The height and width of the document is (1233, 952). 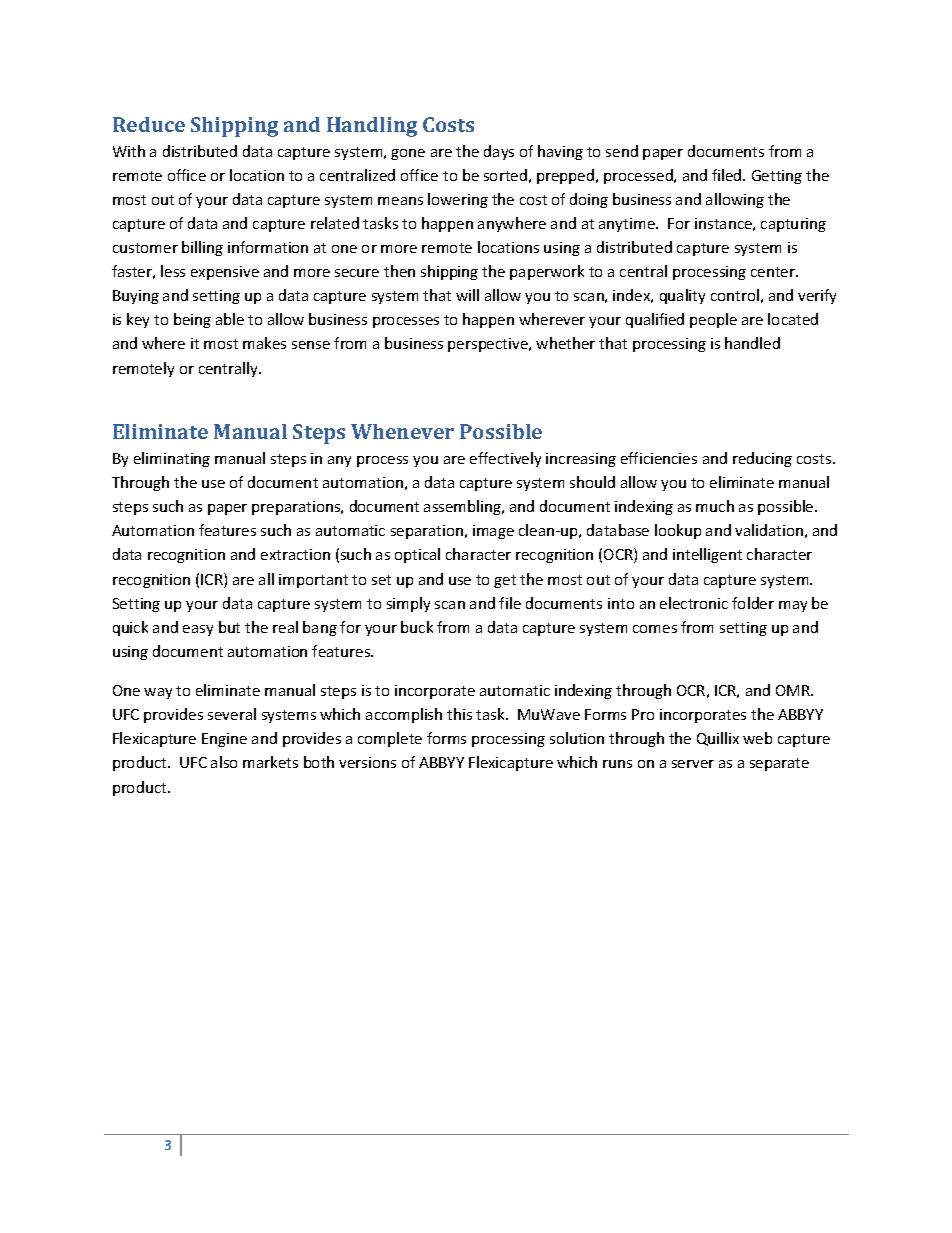 What do you see at coordinates (762, 459) in the document?
I see `reducing` at bounding box center [762, 459].
